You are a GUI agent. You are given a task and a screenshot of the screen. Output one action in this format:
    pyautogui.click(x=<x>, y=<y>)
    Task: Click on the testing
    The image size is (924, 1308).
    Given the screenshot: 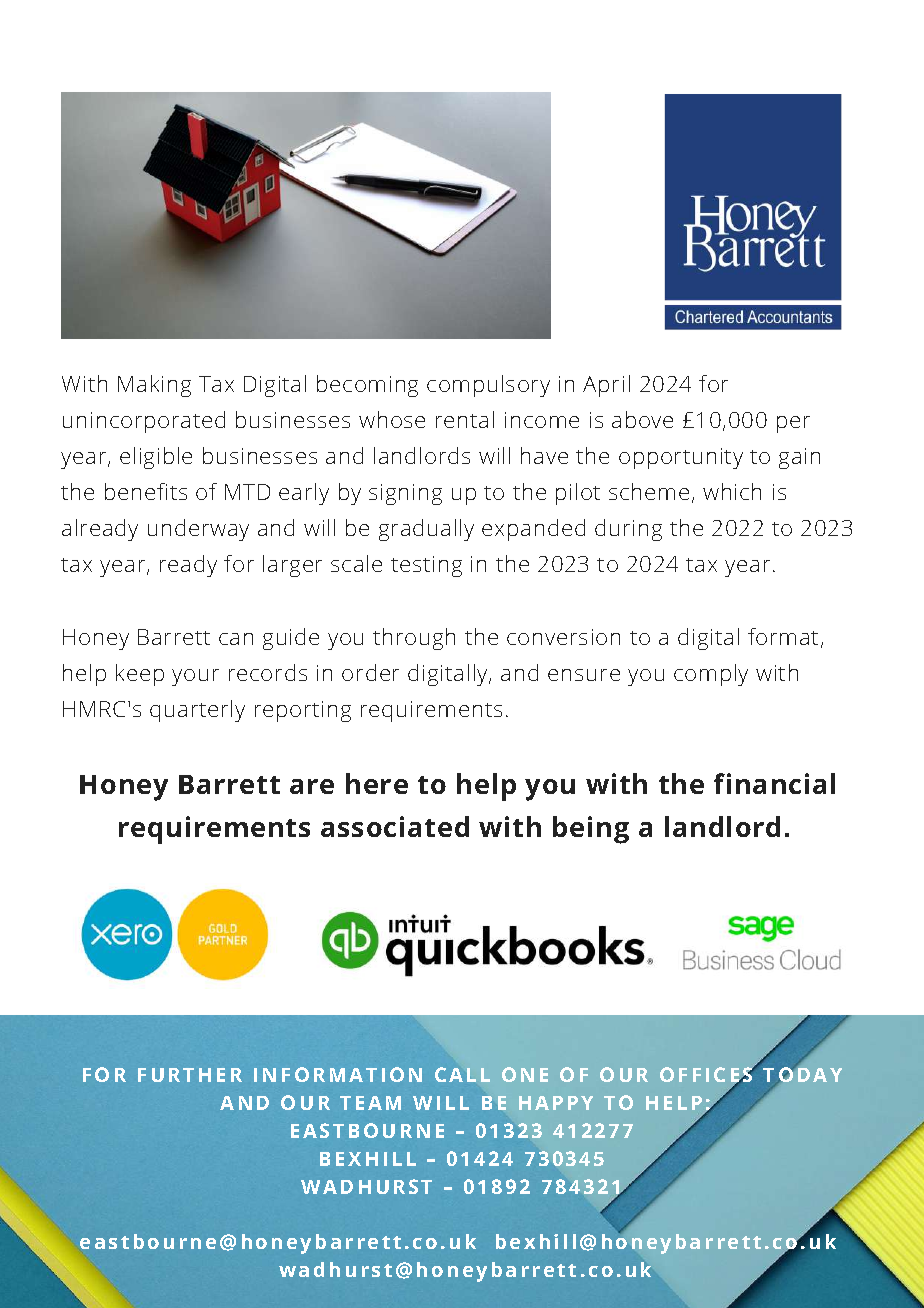 What is the action you would take?
    pyautogui.click(x=426, y=566)
